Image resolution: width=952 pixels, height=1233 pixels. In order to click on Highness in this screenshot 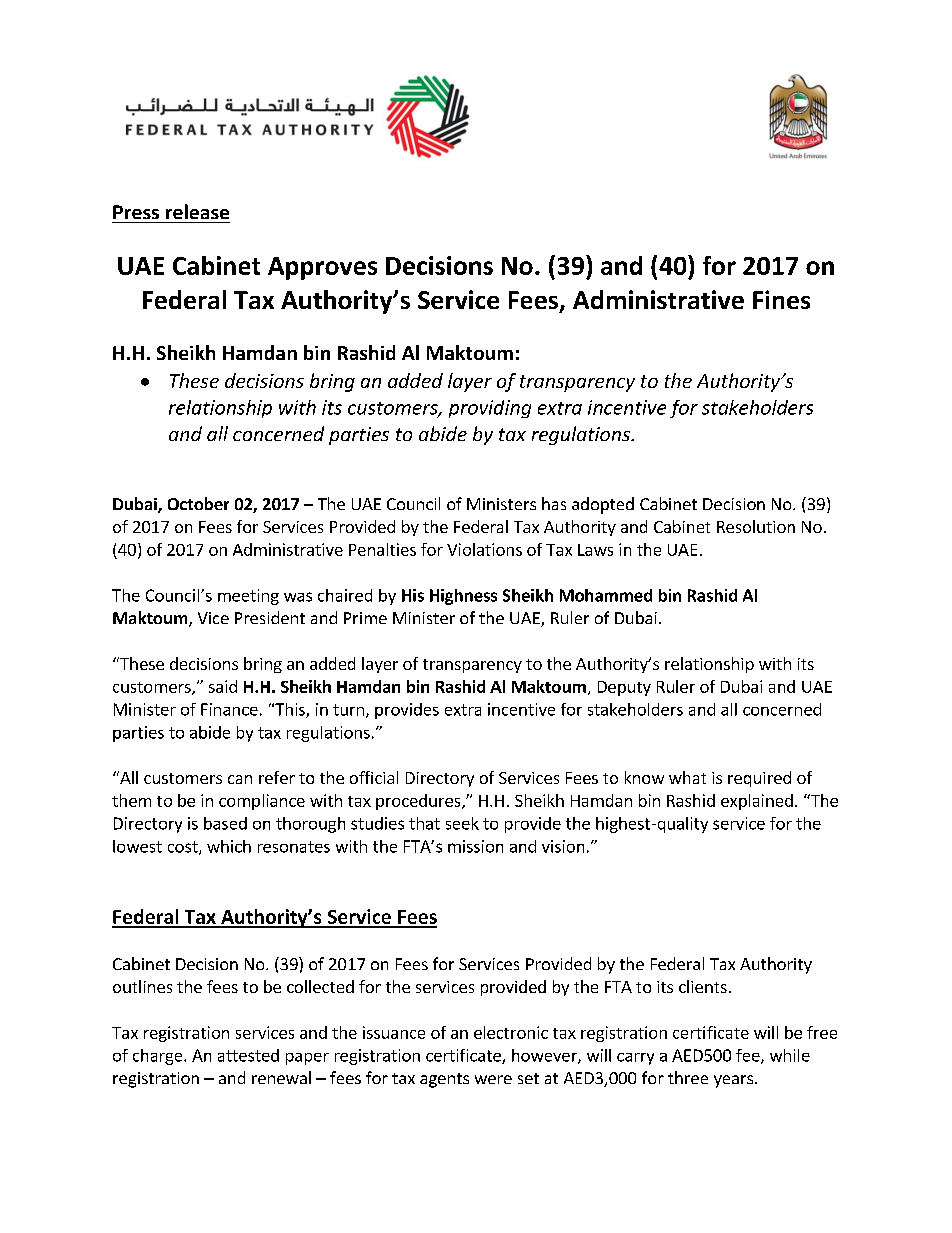, I will do `click(463, 597)`.
